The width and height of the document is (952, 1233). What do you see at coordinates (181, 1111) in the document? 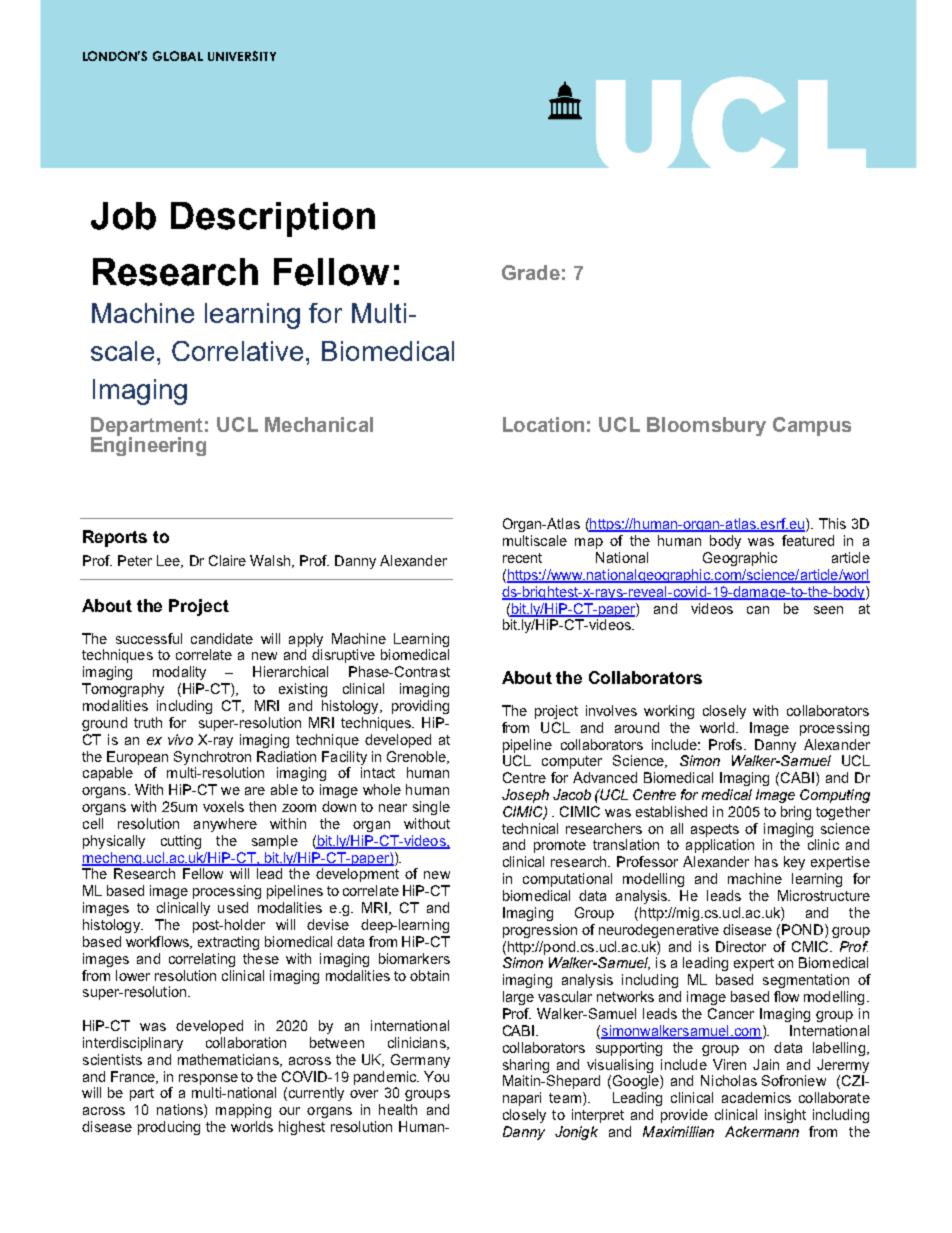
I see `nations` at bounding box center [181, 1111].
